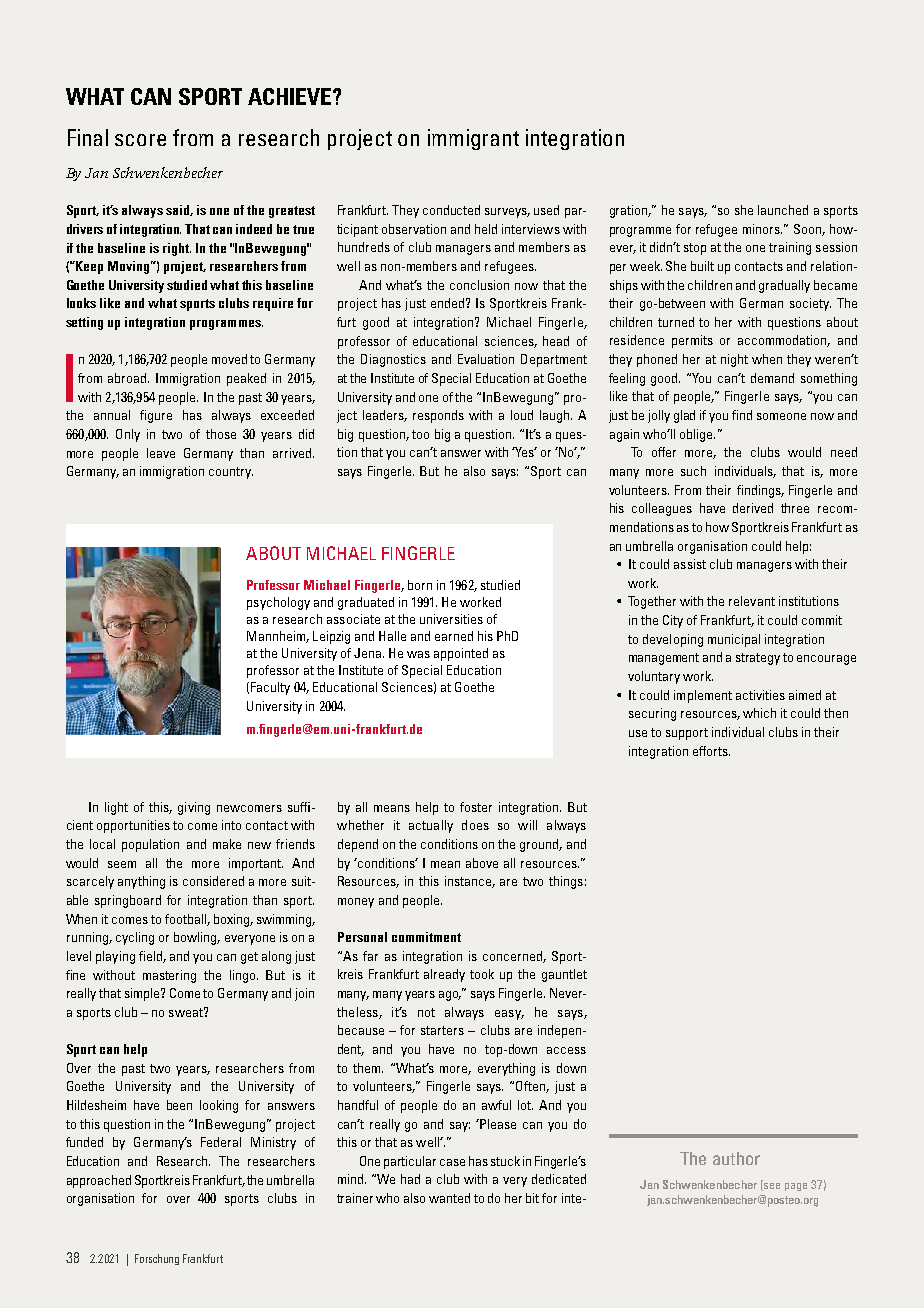  Describe the element at coordinates (140, 140) in the page. I see `score` at that location.
